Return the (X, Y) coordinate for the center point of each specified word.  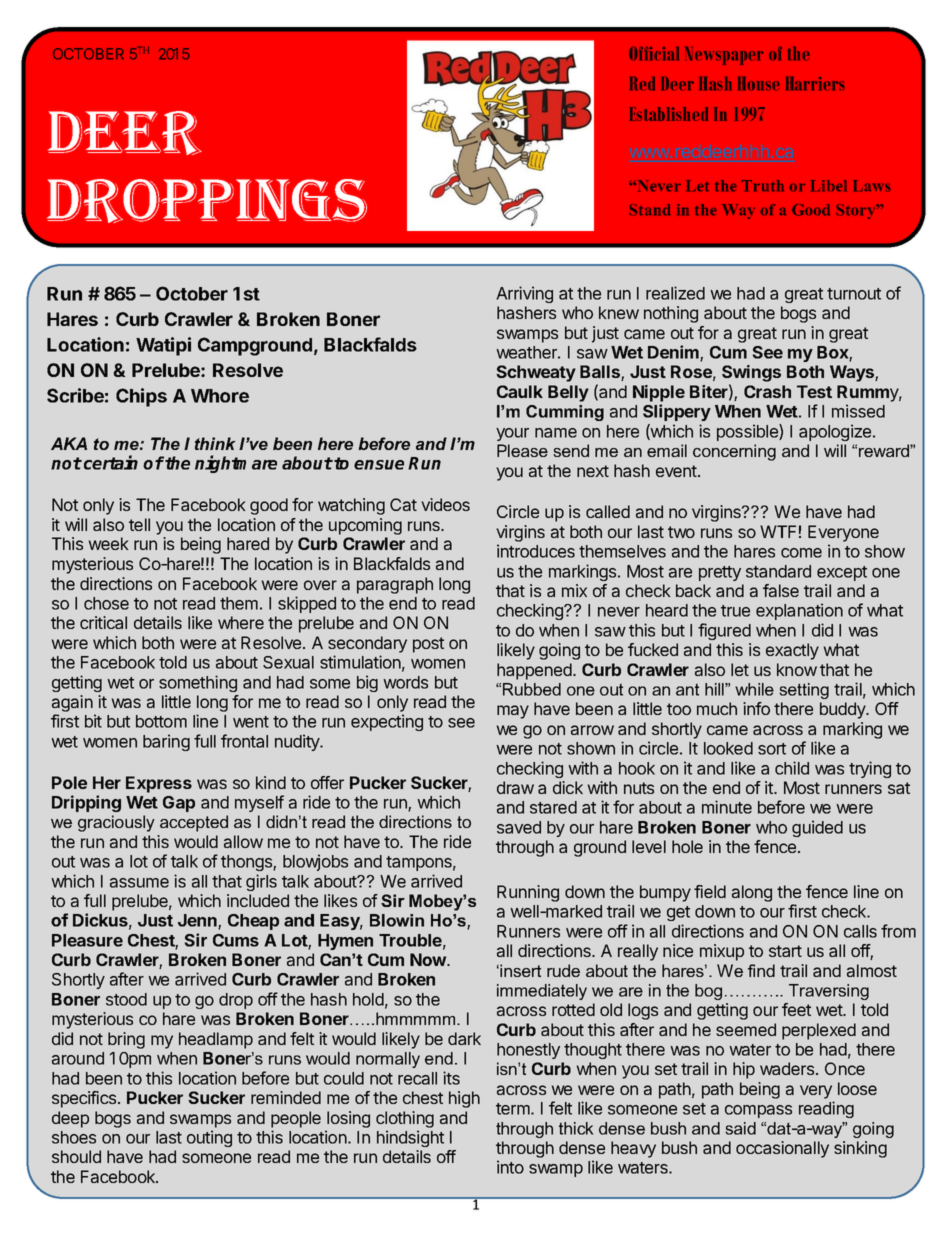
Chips (141, 397)
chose (106, 603)
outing (209, 1138)
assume (139, 883)
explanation (799, 611)
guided (817, 828)
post (428, 645)
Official (654, 53)
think (215, 443)
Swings (751, 375)
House (758, 83)
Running (528, 893)
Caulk (520, 391)
